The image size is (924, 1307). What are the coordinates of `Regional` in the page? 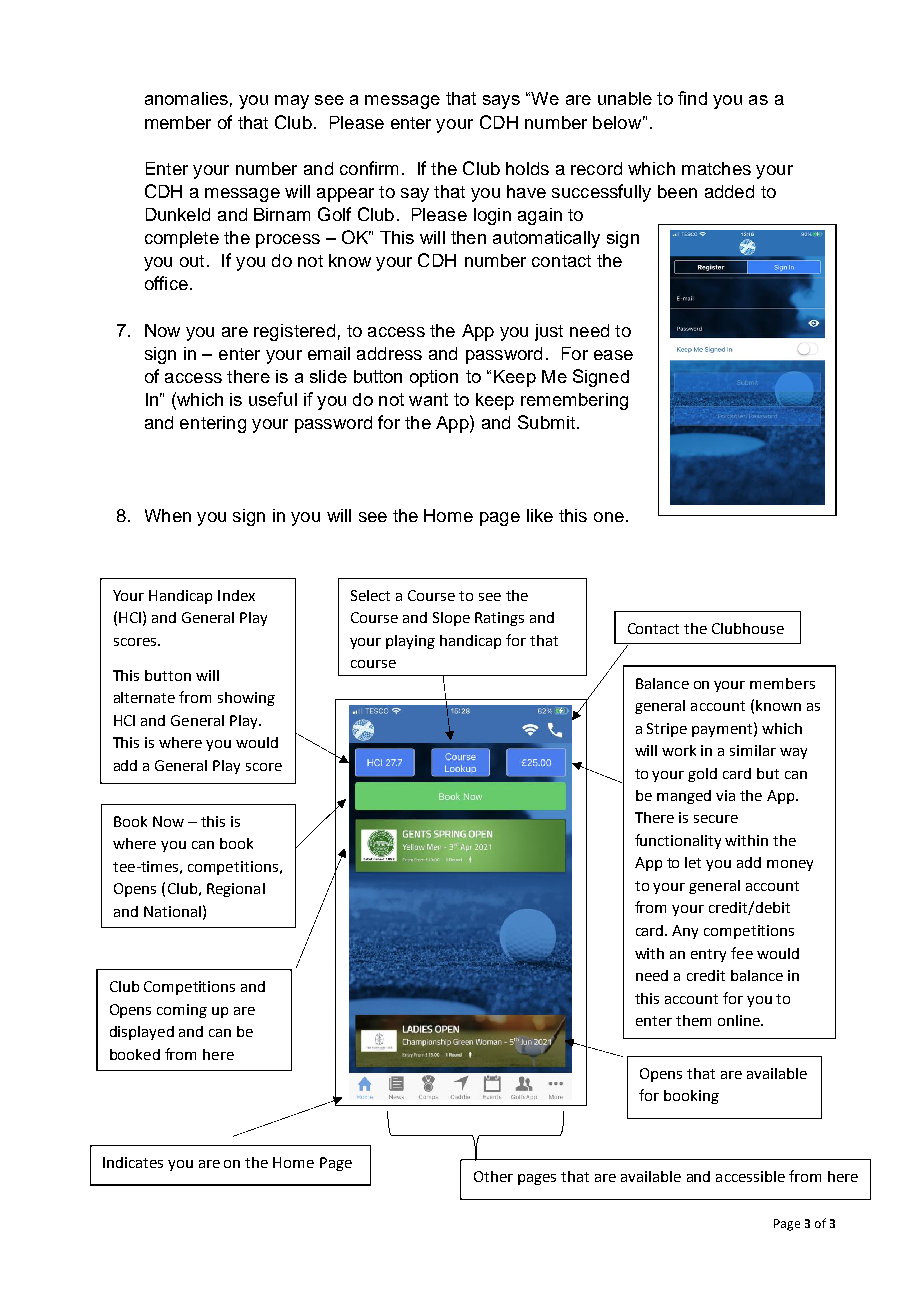 It's located at (236, 890).
